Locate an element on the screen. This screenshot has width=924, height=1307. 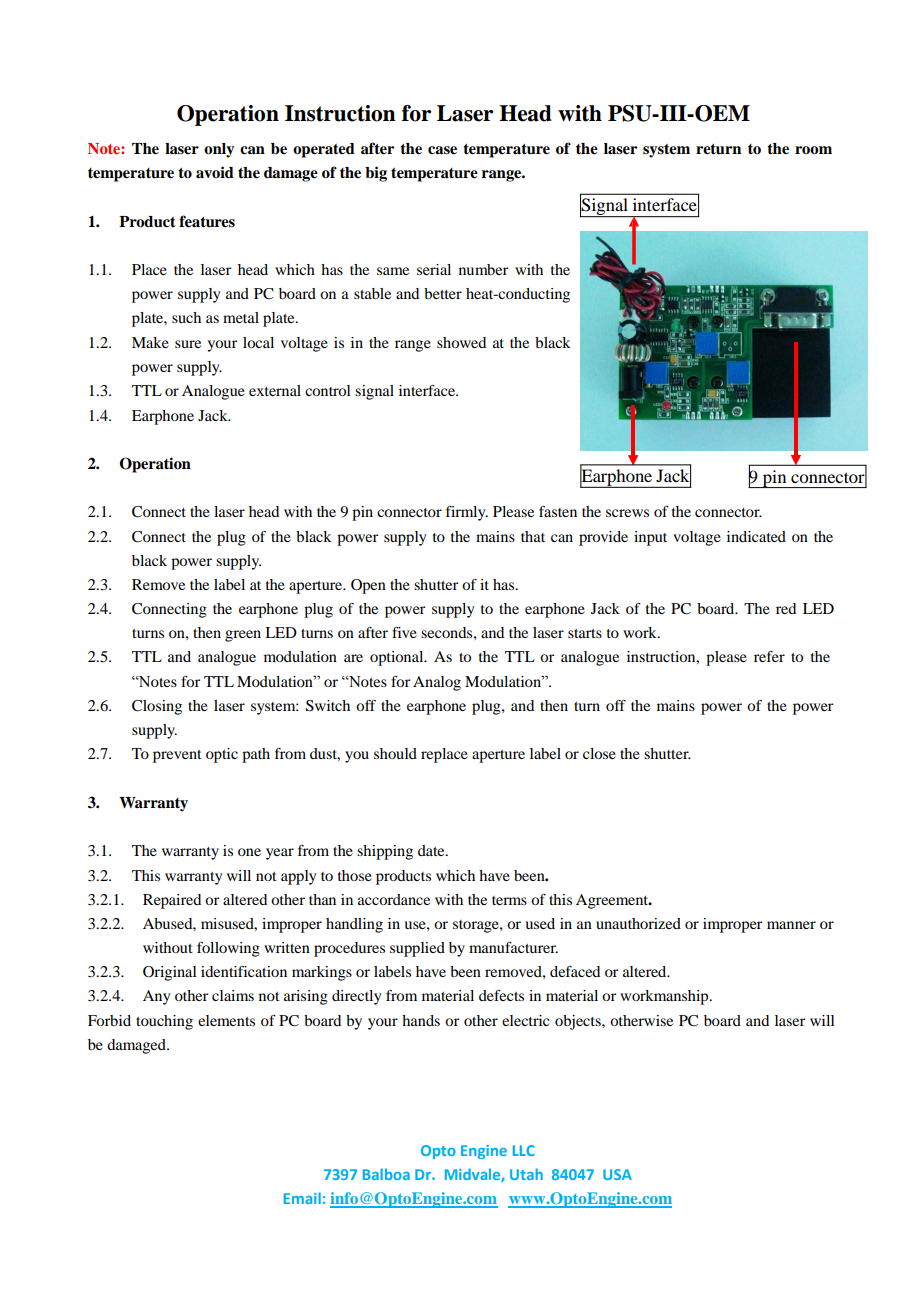
Email is located at coordinates (302, 1198).
